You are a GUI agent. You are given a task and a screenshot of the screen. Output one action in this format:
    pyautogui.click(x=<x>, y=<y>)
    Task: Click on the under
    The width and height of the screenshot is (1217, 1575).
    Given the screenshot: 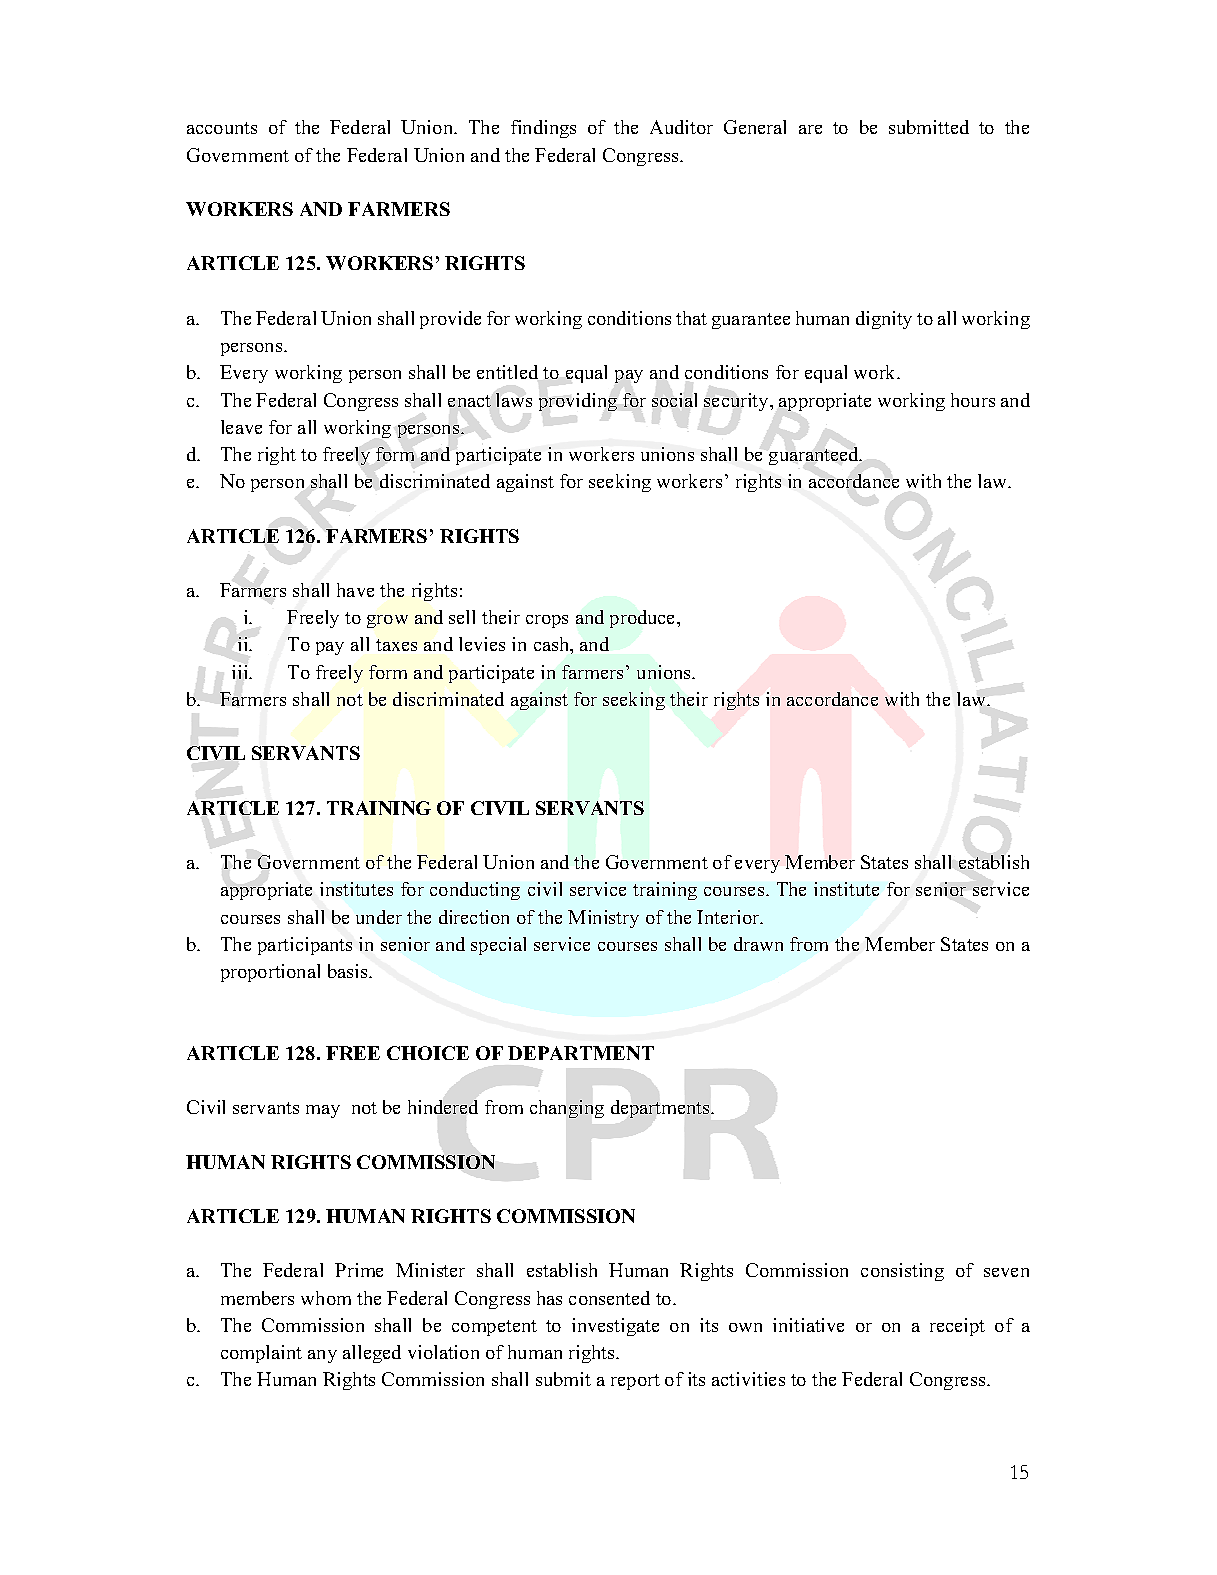 What is the action you would take?
    pyautogui.click(x=379, y=917)
